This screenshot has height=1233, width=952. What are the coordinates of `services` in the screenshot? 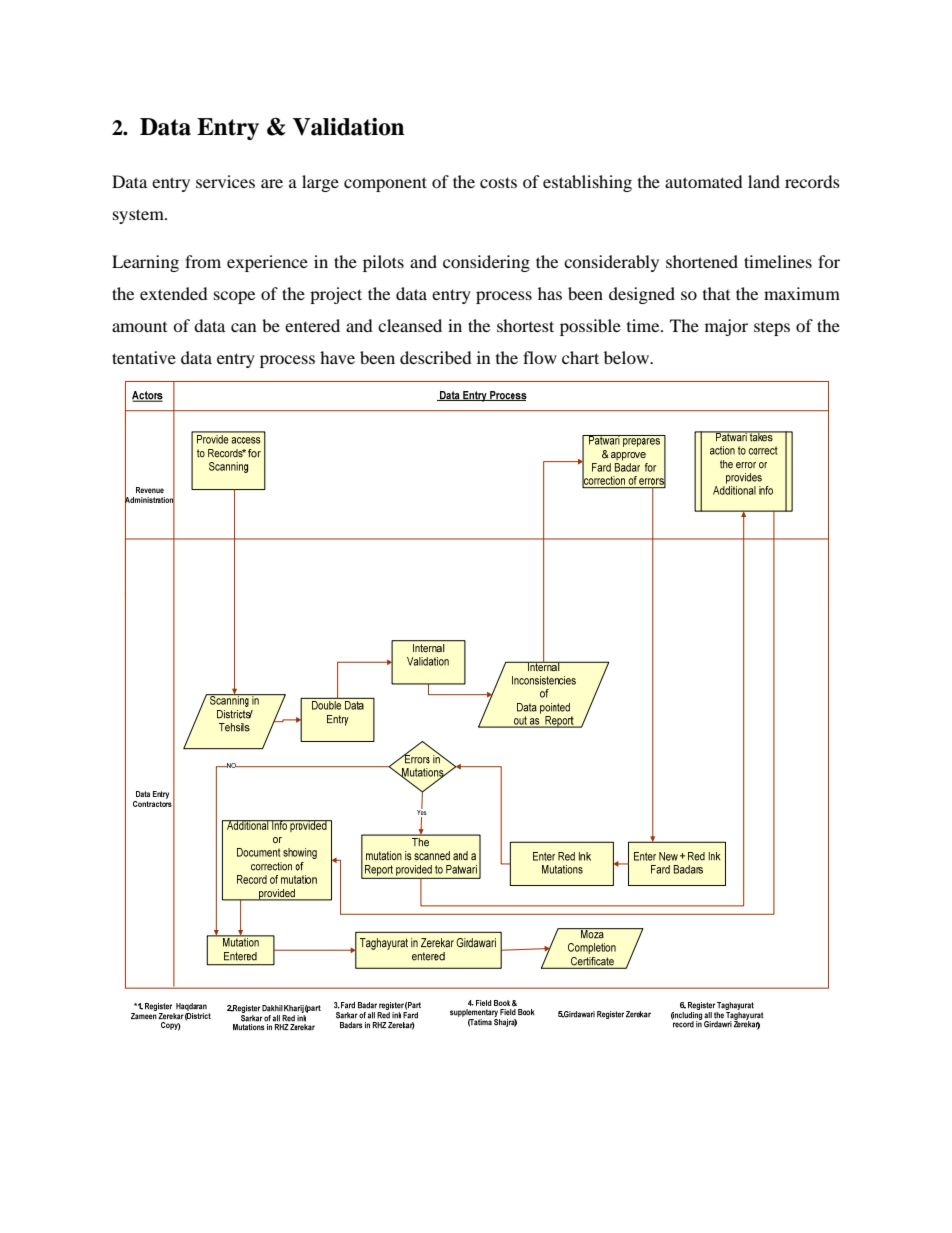 It's located at (225, 181).
